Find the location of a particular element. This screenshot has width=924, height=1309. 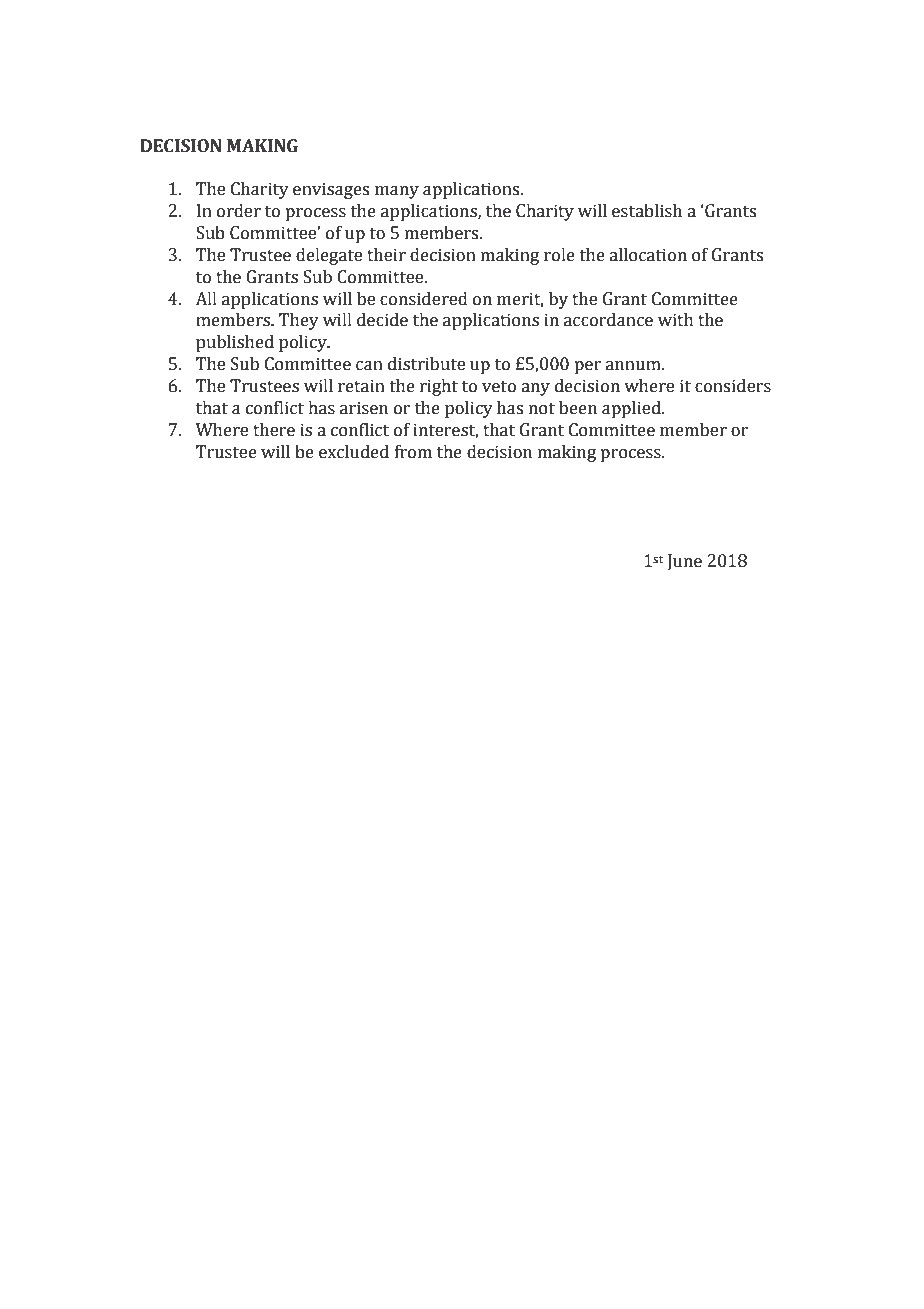

considered is located at coordinates (424, 299).
